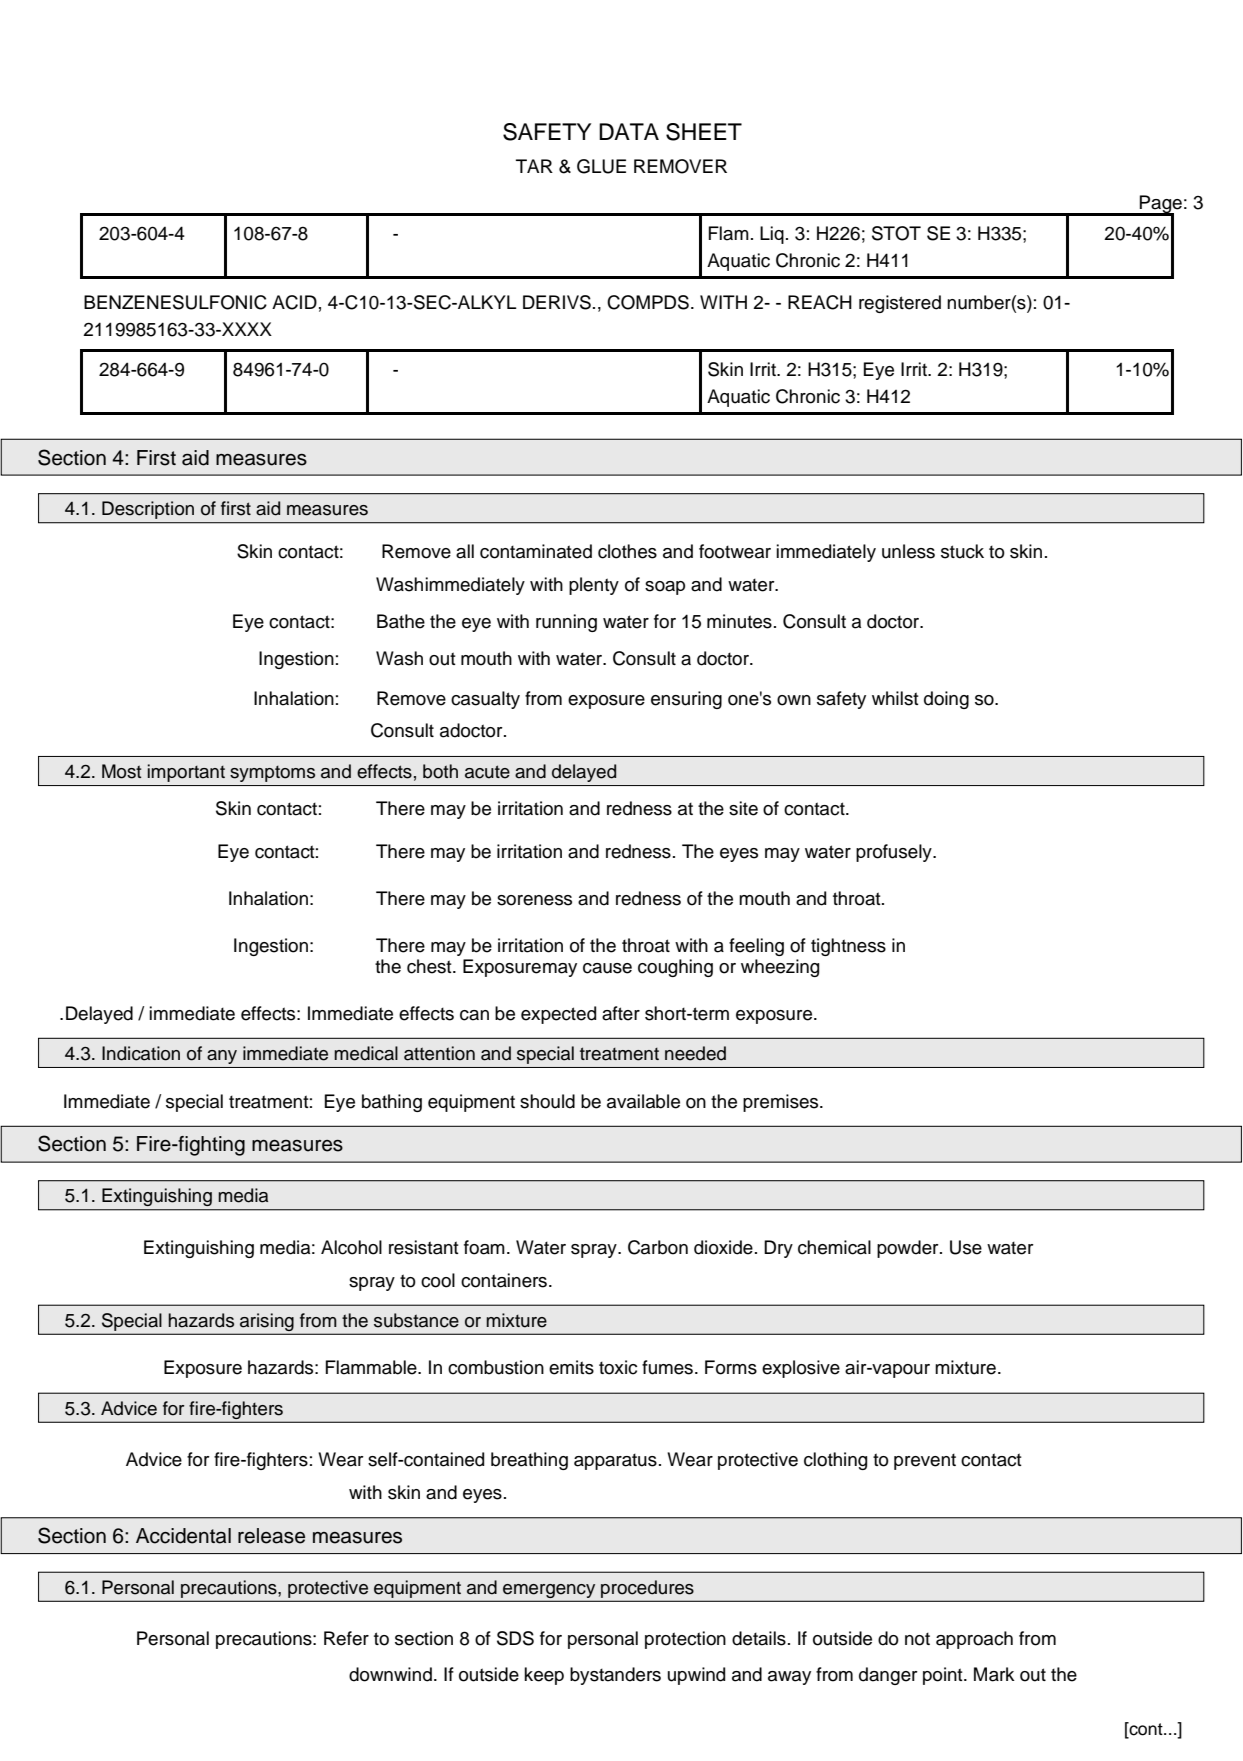  Describe the element at coordinates (346, 1638) in the document. I see `Refer` at that location.
